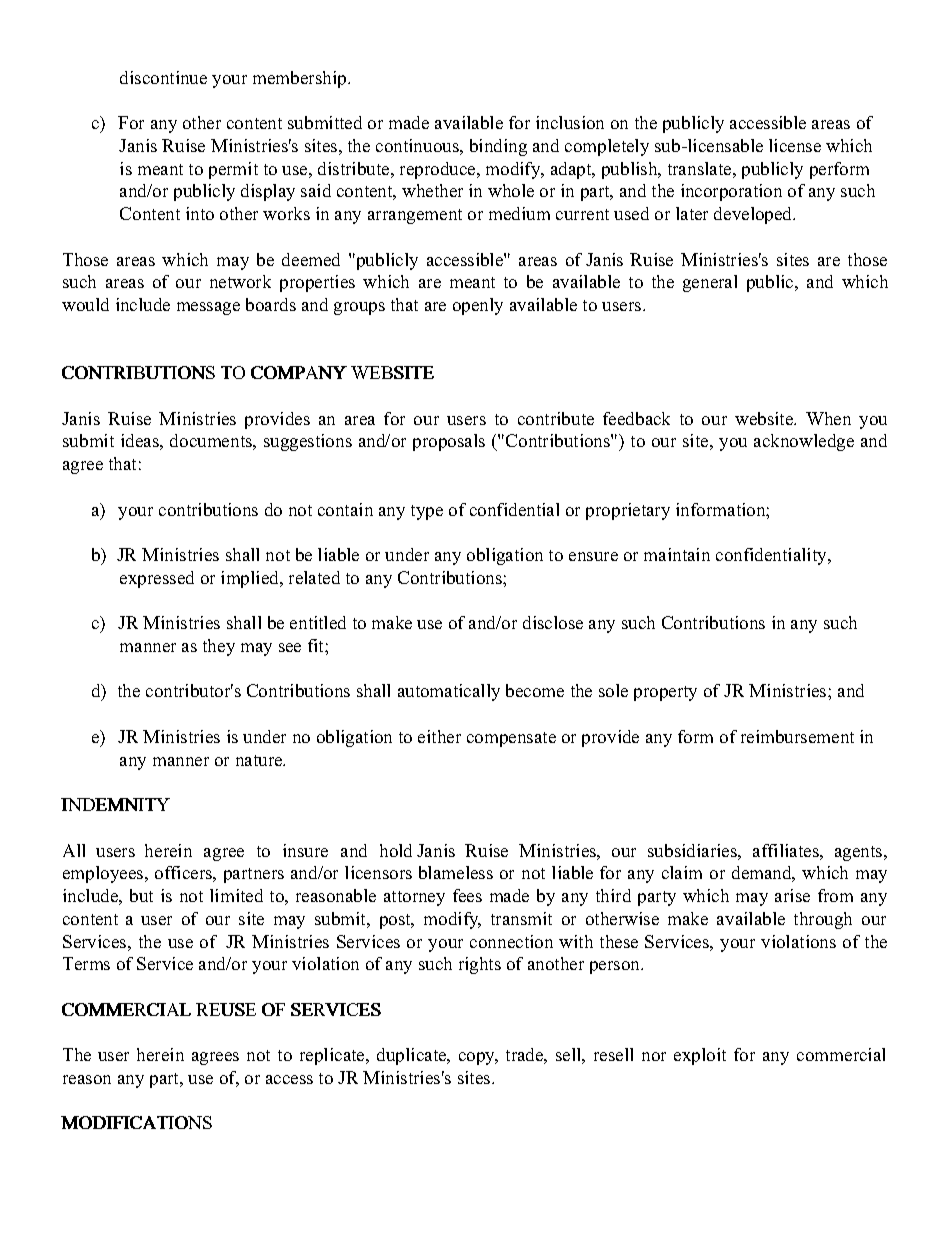  Describe the element at coordinates (163, 77) in the image. I see `discontinue` at that location.
